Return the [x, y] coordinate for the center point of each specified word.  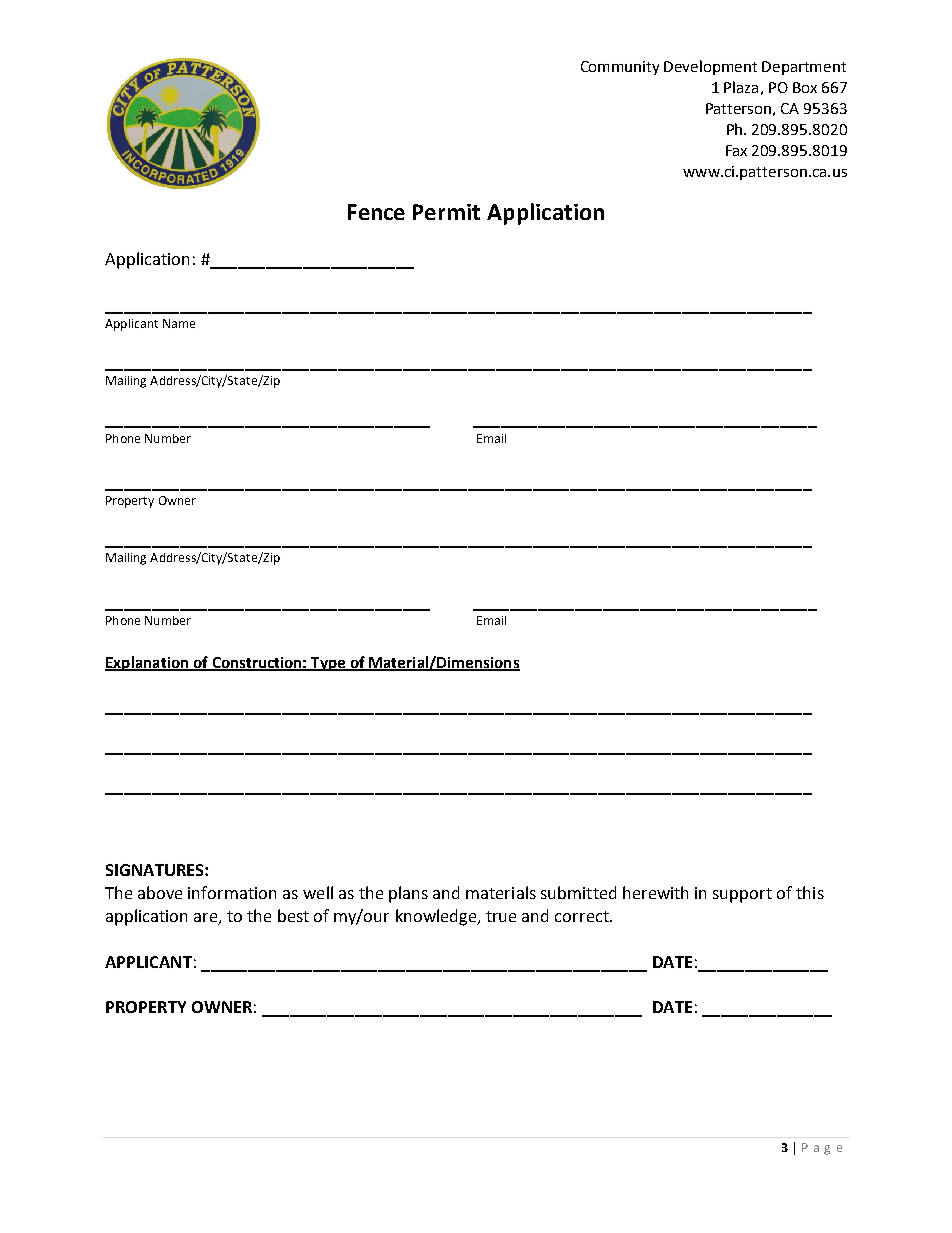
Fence [376, 212]
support [742, 895]
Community [620, 68]
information [232, 892]
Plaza [741, 87]
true [501, 916]
